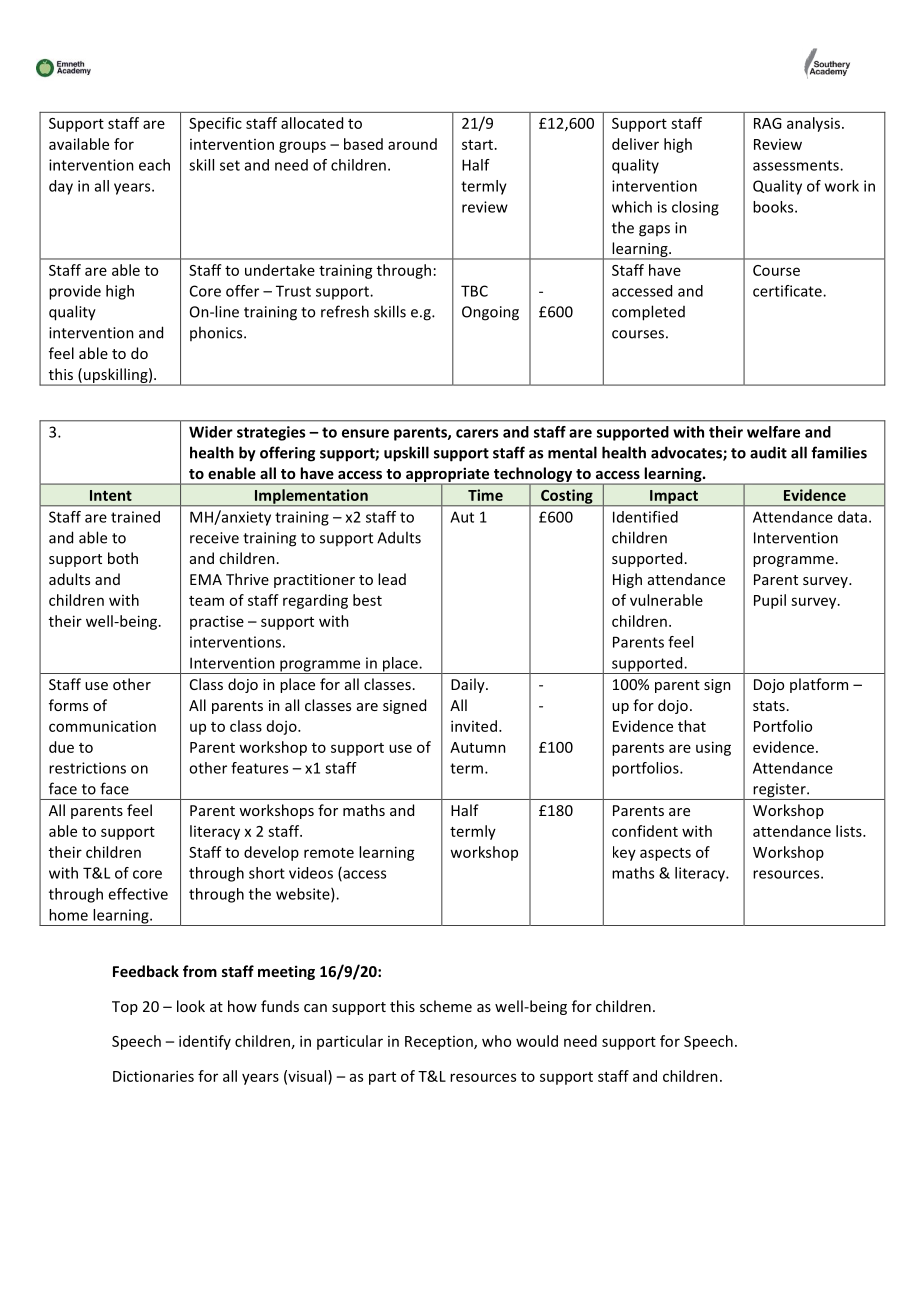 The width and height of the page is (924, 1308). What do you see at coordinates (537, 1041) in the page?
I see `would` at bounding box center [537, 1041].
